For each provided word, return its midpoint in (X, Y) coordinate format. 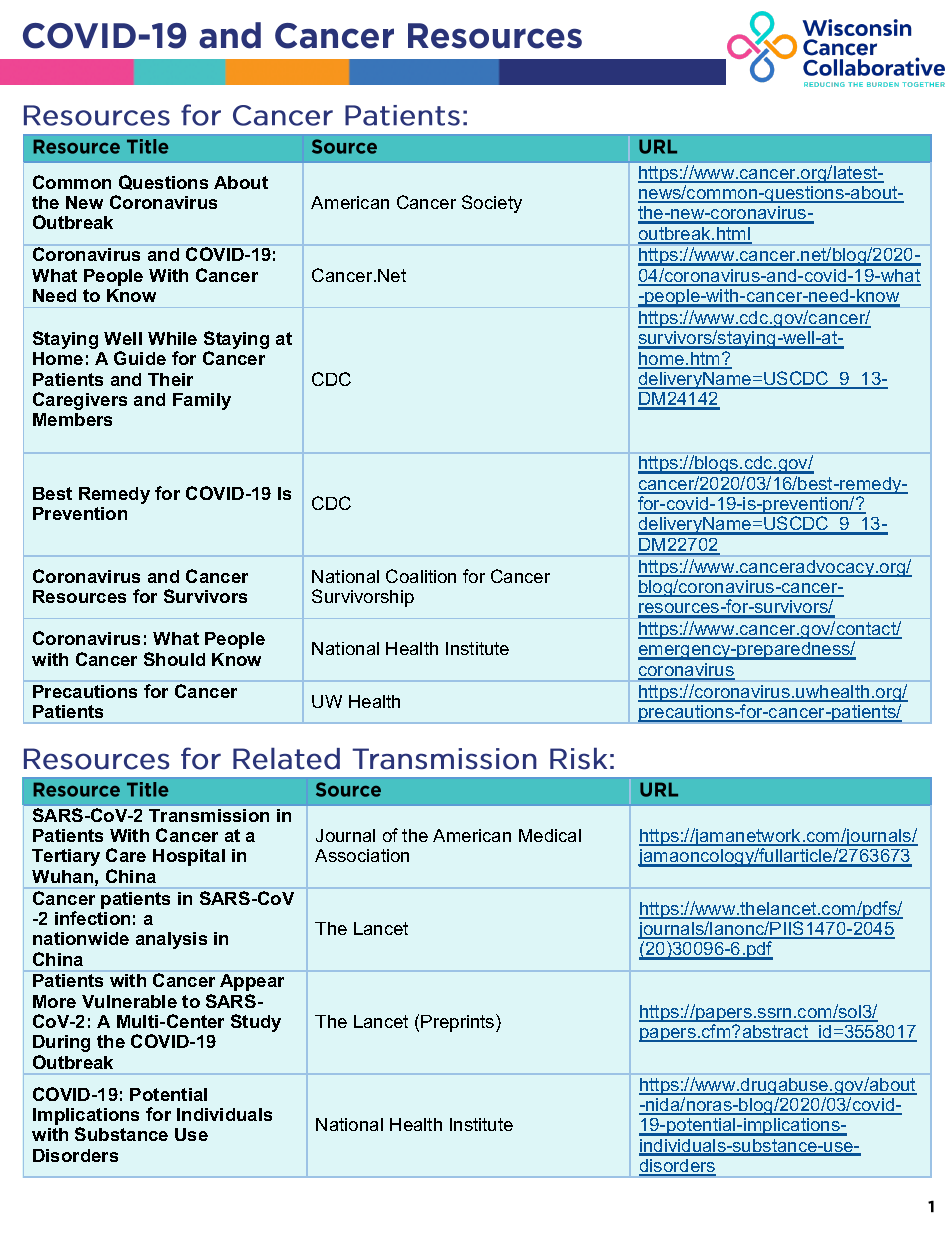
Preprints (459, 1023)
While (172, 338)
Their (170, 379)
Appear (252, 982)
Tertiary (66, 857)
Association (362, 855)
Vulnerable (129, 1001)
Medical (550, 835)
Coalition (421, 576)
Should (174, 659)
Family (202, 401)
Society (492, 204)
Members (72, 419)
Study (256, 1023)
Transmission (209, 815)
